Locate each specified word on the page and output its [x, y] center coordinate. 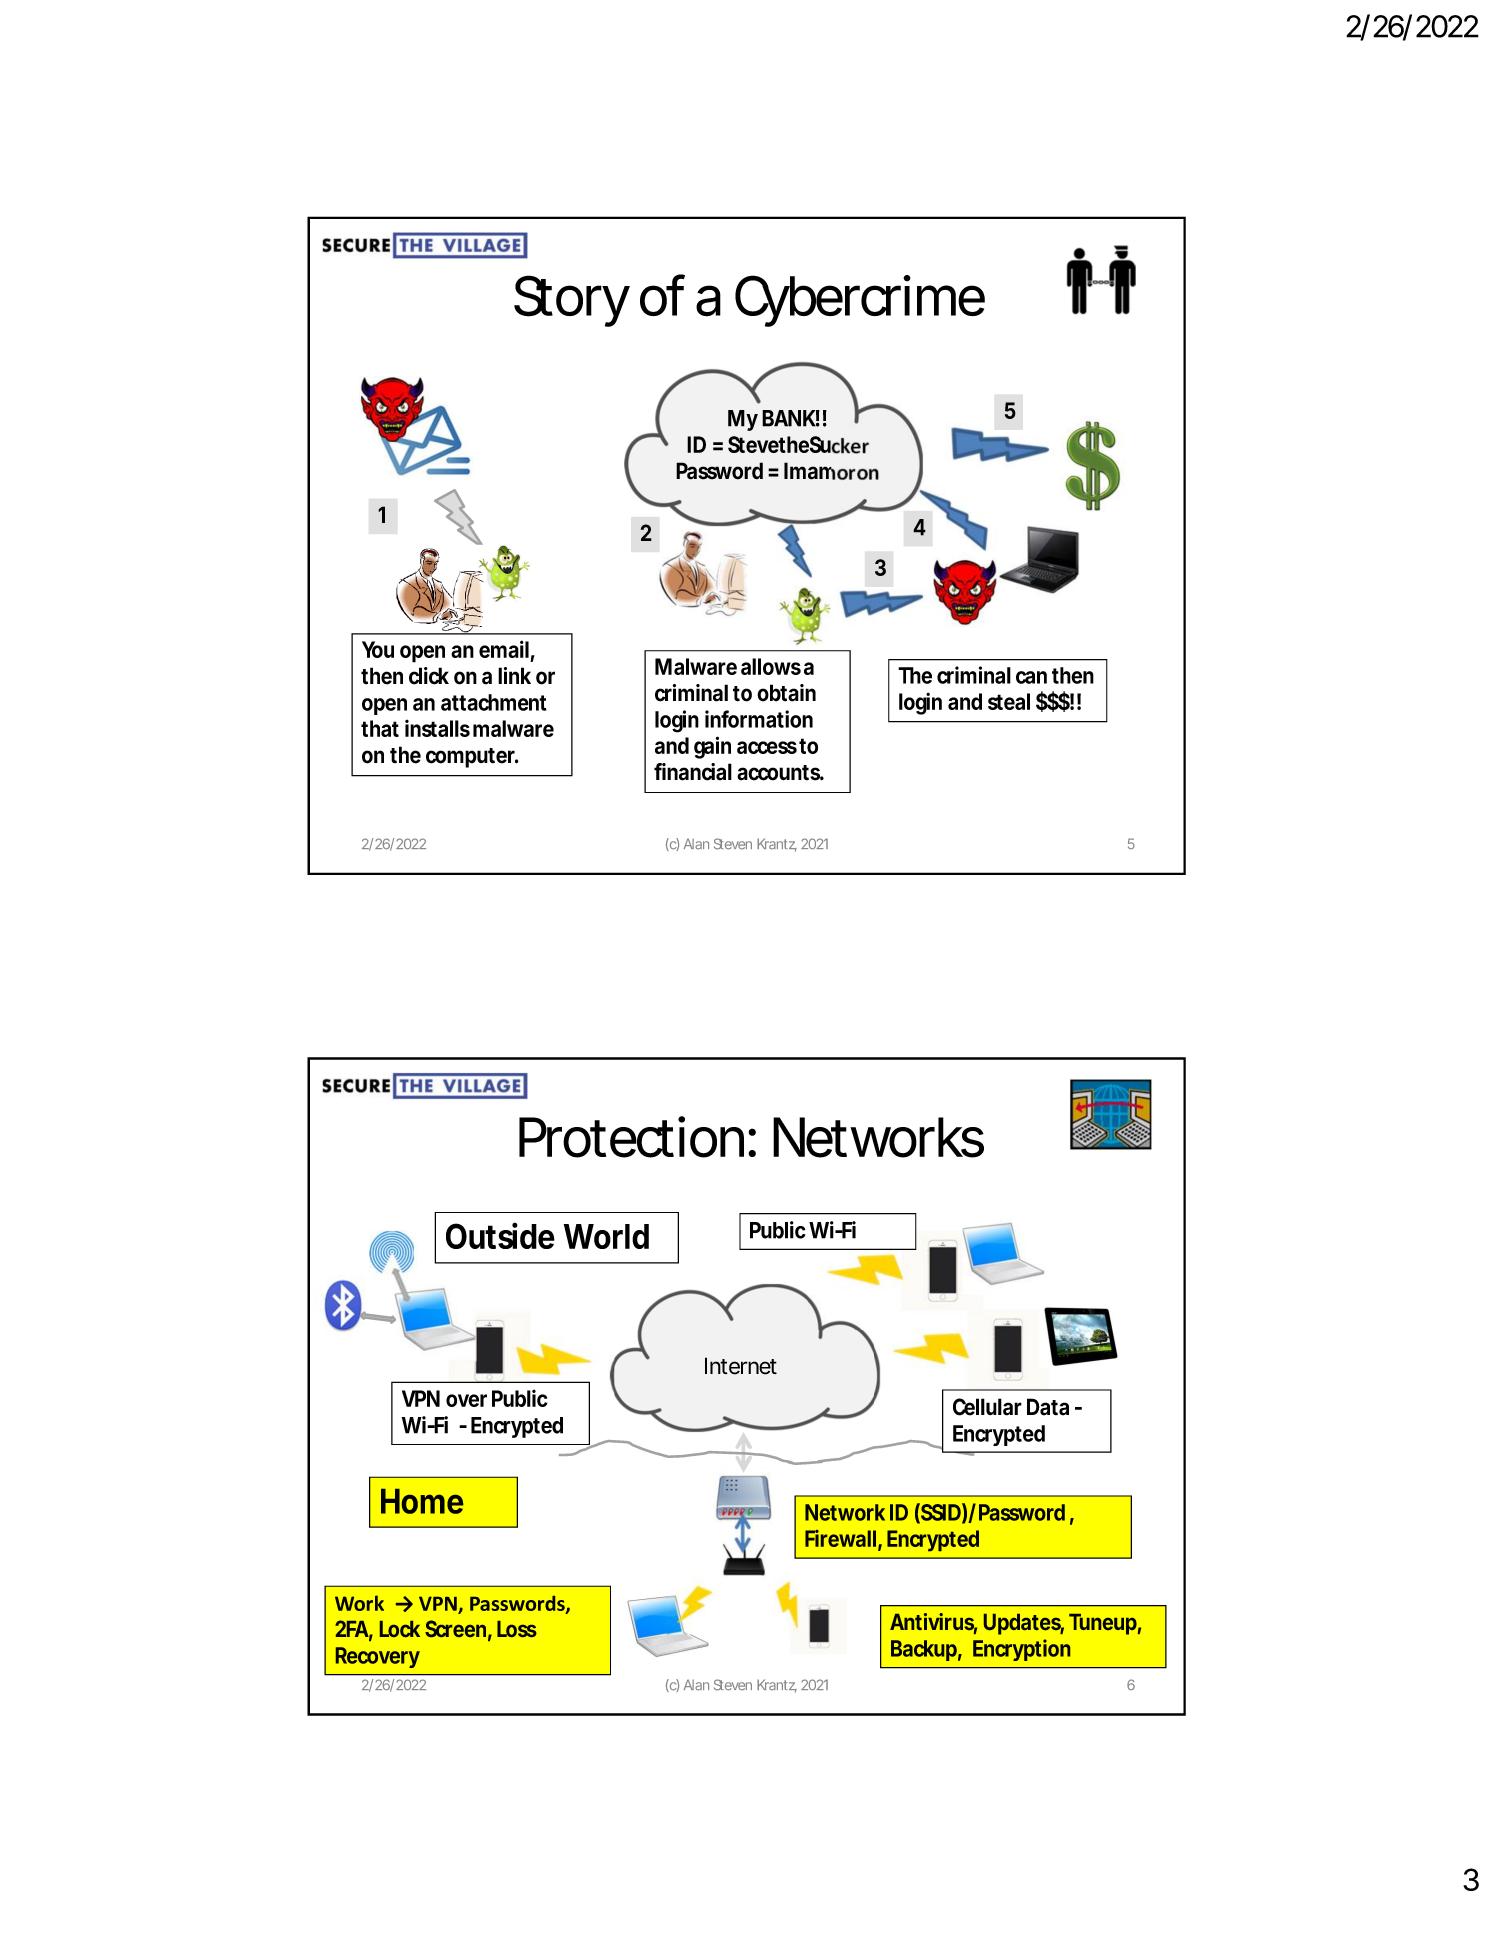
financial [693, 772]
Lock [400, 1629]
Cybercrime [860, 301]
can [1031, 677]
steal [1009, 701]
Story [572, 301]
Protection [631, 1137]
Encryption [1021, 1650]
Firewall [840, 1538]
